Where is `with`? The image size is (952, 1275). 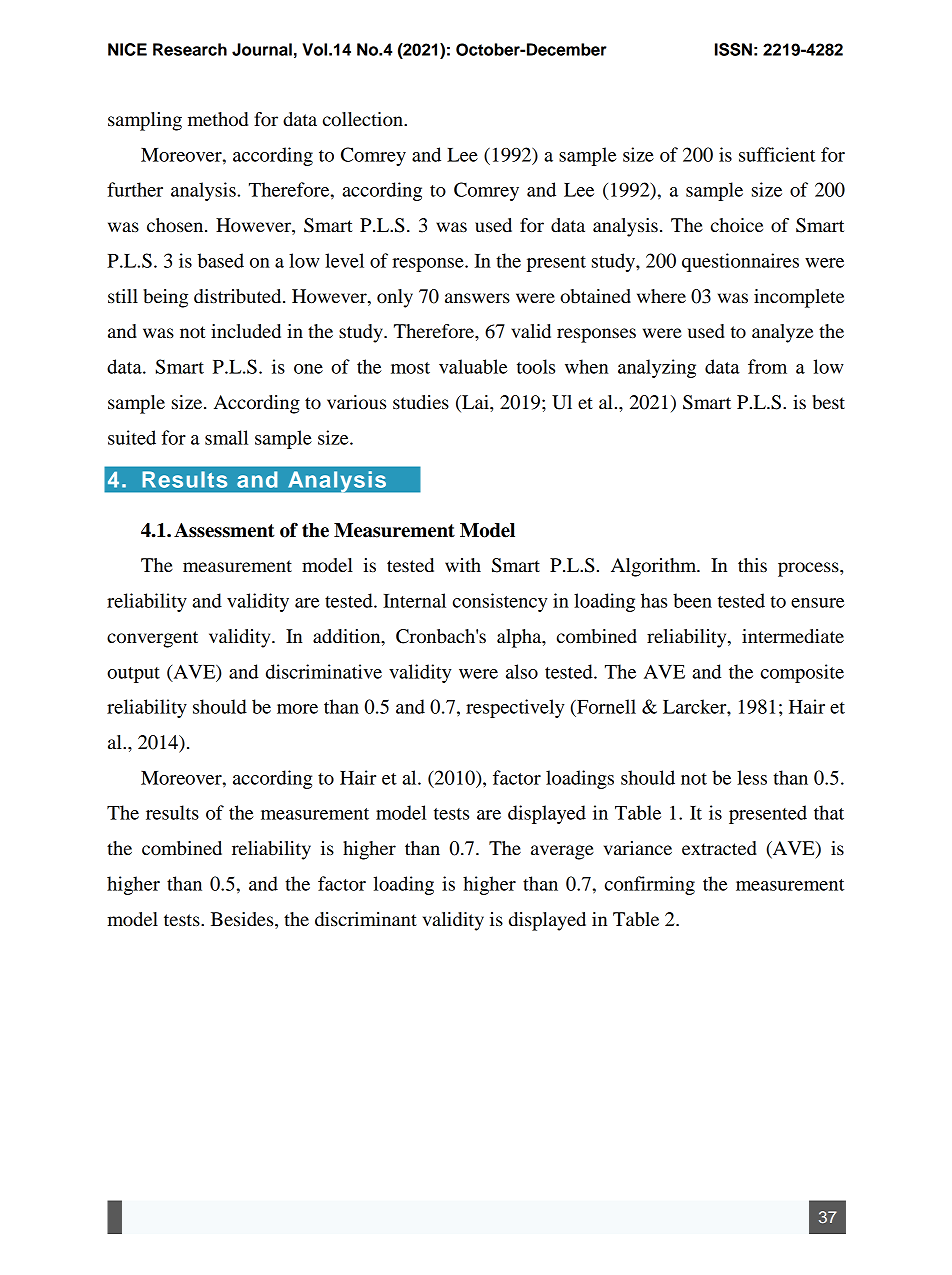
with is located at coordinates (463, 565).
